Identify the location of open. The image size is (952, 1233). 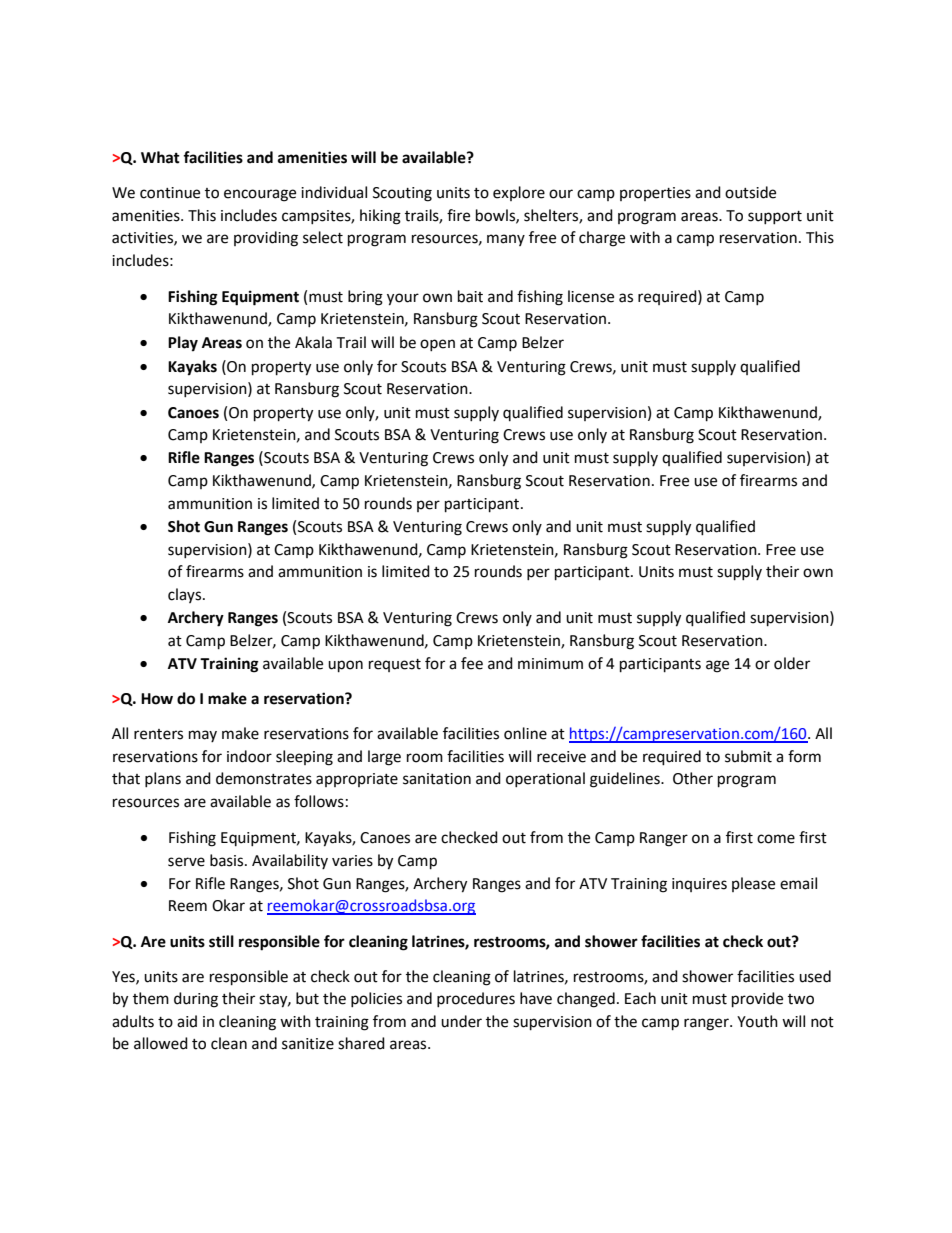
(437, 345).
